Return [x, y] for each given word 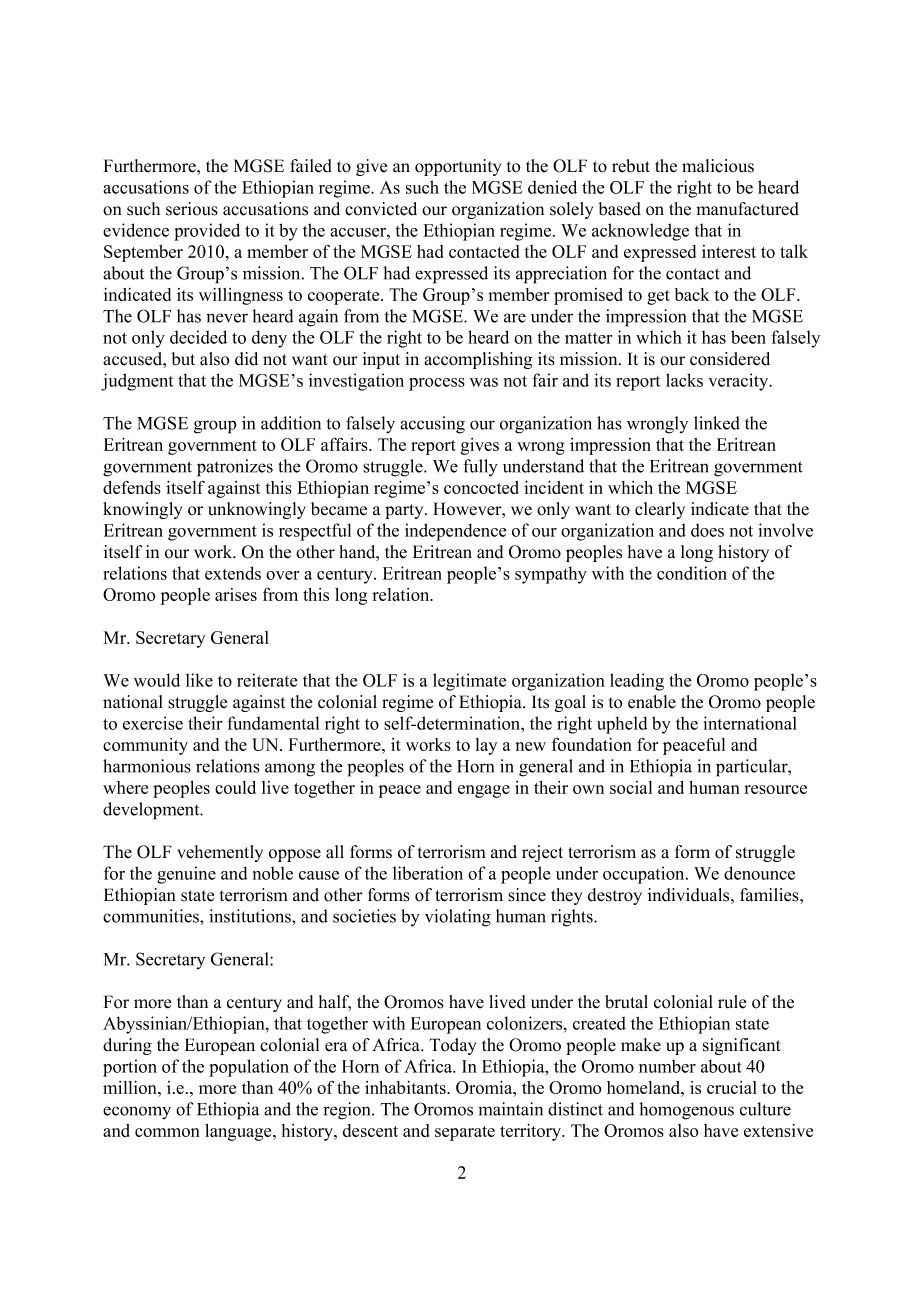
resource [775, 789]
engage [484, 791]
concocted [481, 487]
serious [192, 209]
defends [132, 487]
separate [465, 1133]
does [707, 530]
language [239, 1132]
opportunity [458, 167]
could [235, 787]
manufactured [747, 209]
